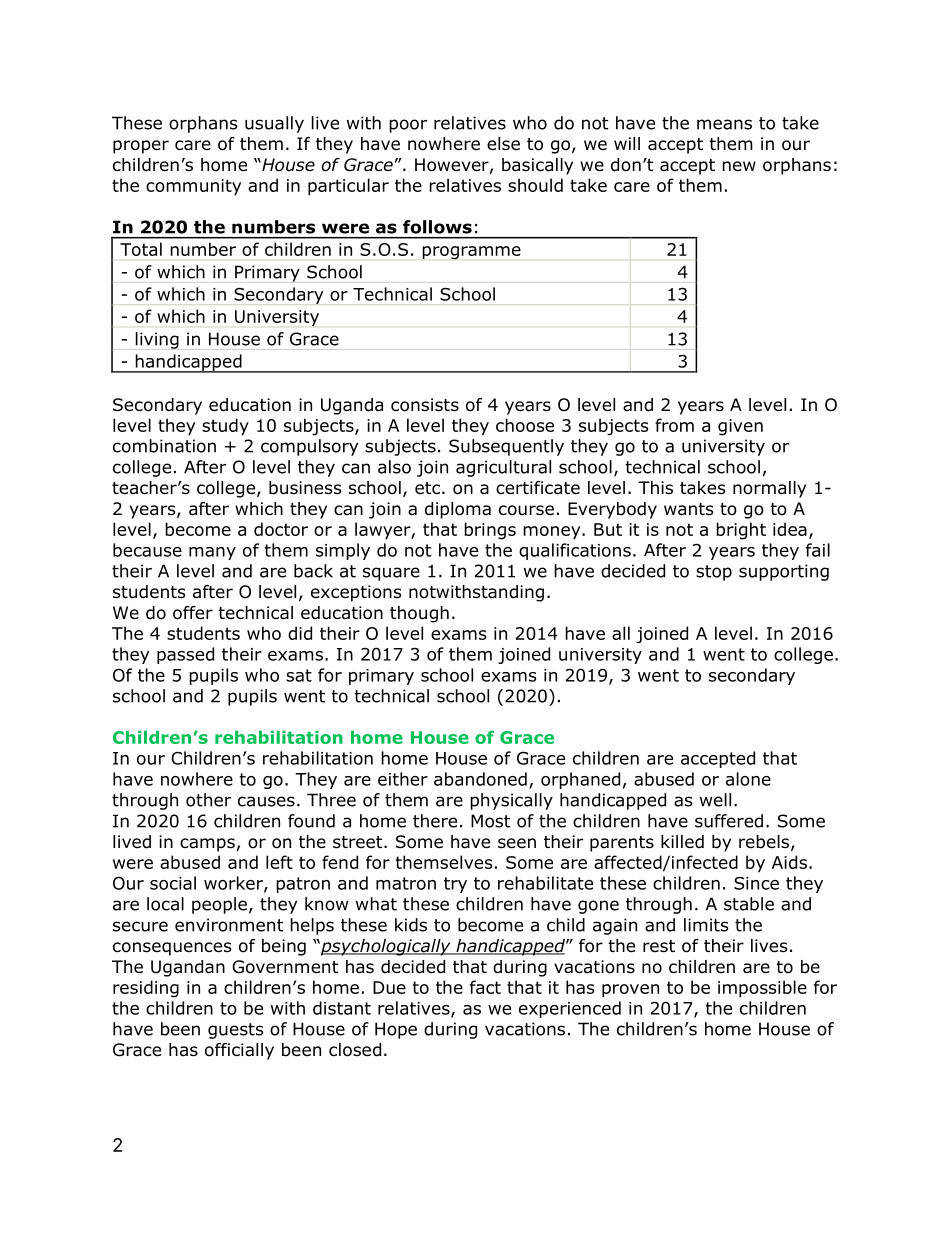 Image resolution: width=952 pixels, height=1233 pixels. I want to click on diploma, so click(458, 510).
